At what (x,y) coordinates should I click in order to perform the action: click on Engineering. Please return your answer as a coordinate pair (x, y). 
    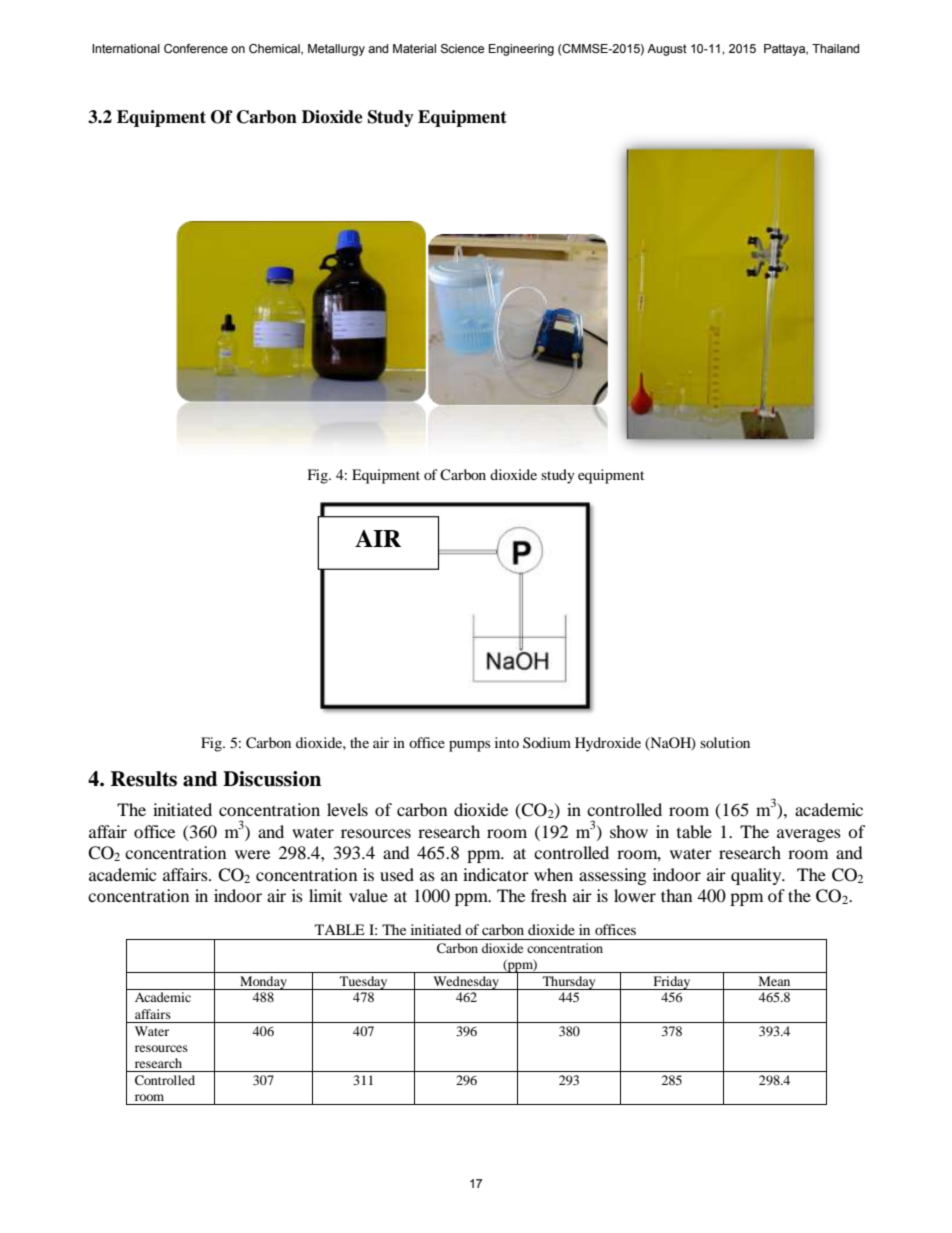
    Looking at the image, I should click on (521, 50).
